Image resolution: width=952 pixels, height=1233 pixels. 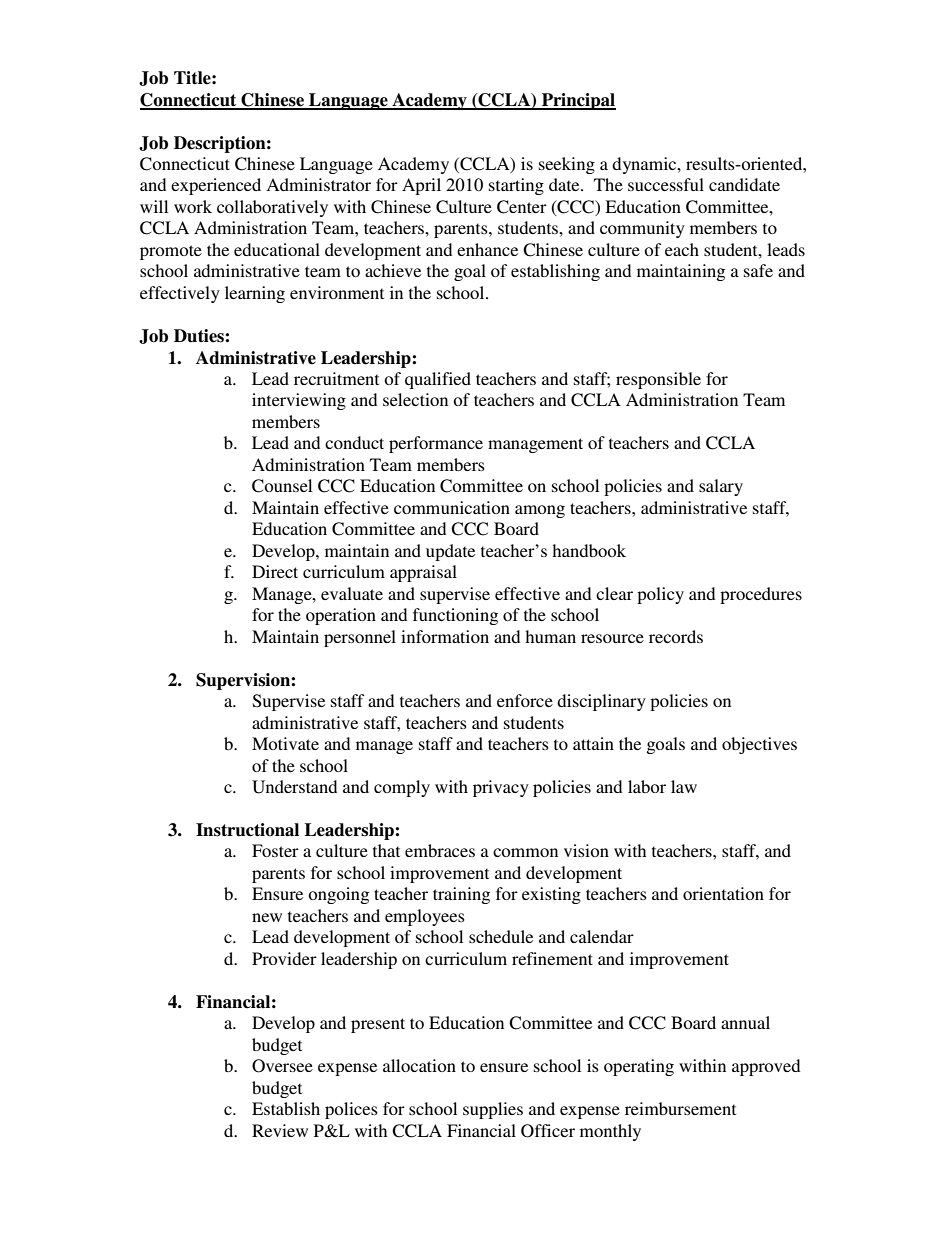 I want to click on successful, so click(x=666, y=184).
